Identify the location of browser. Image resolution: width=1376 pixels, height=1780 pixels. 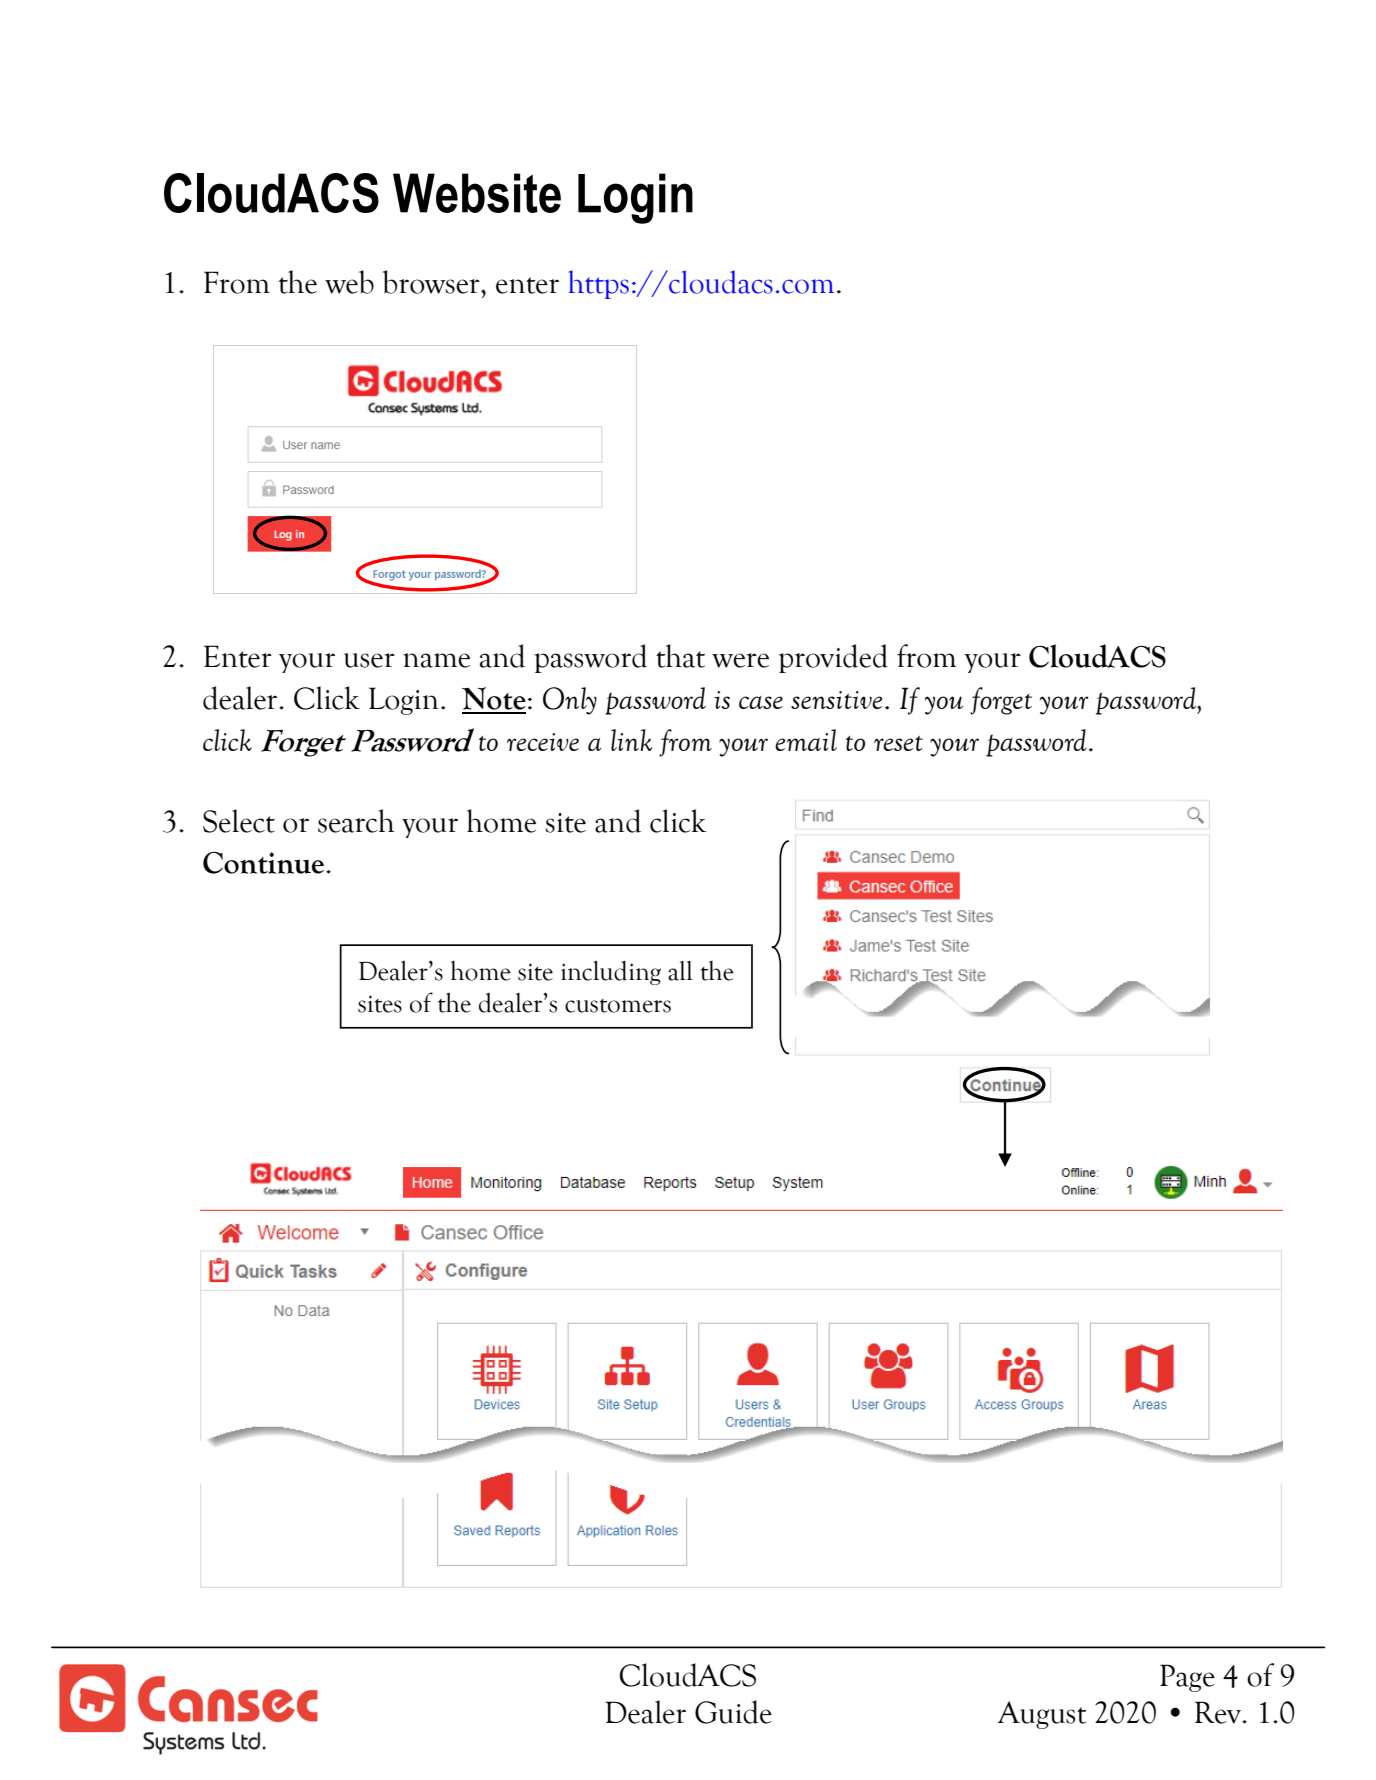
(432, 282).
